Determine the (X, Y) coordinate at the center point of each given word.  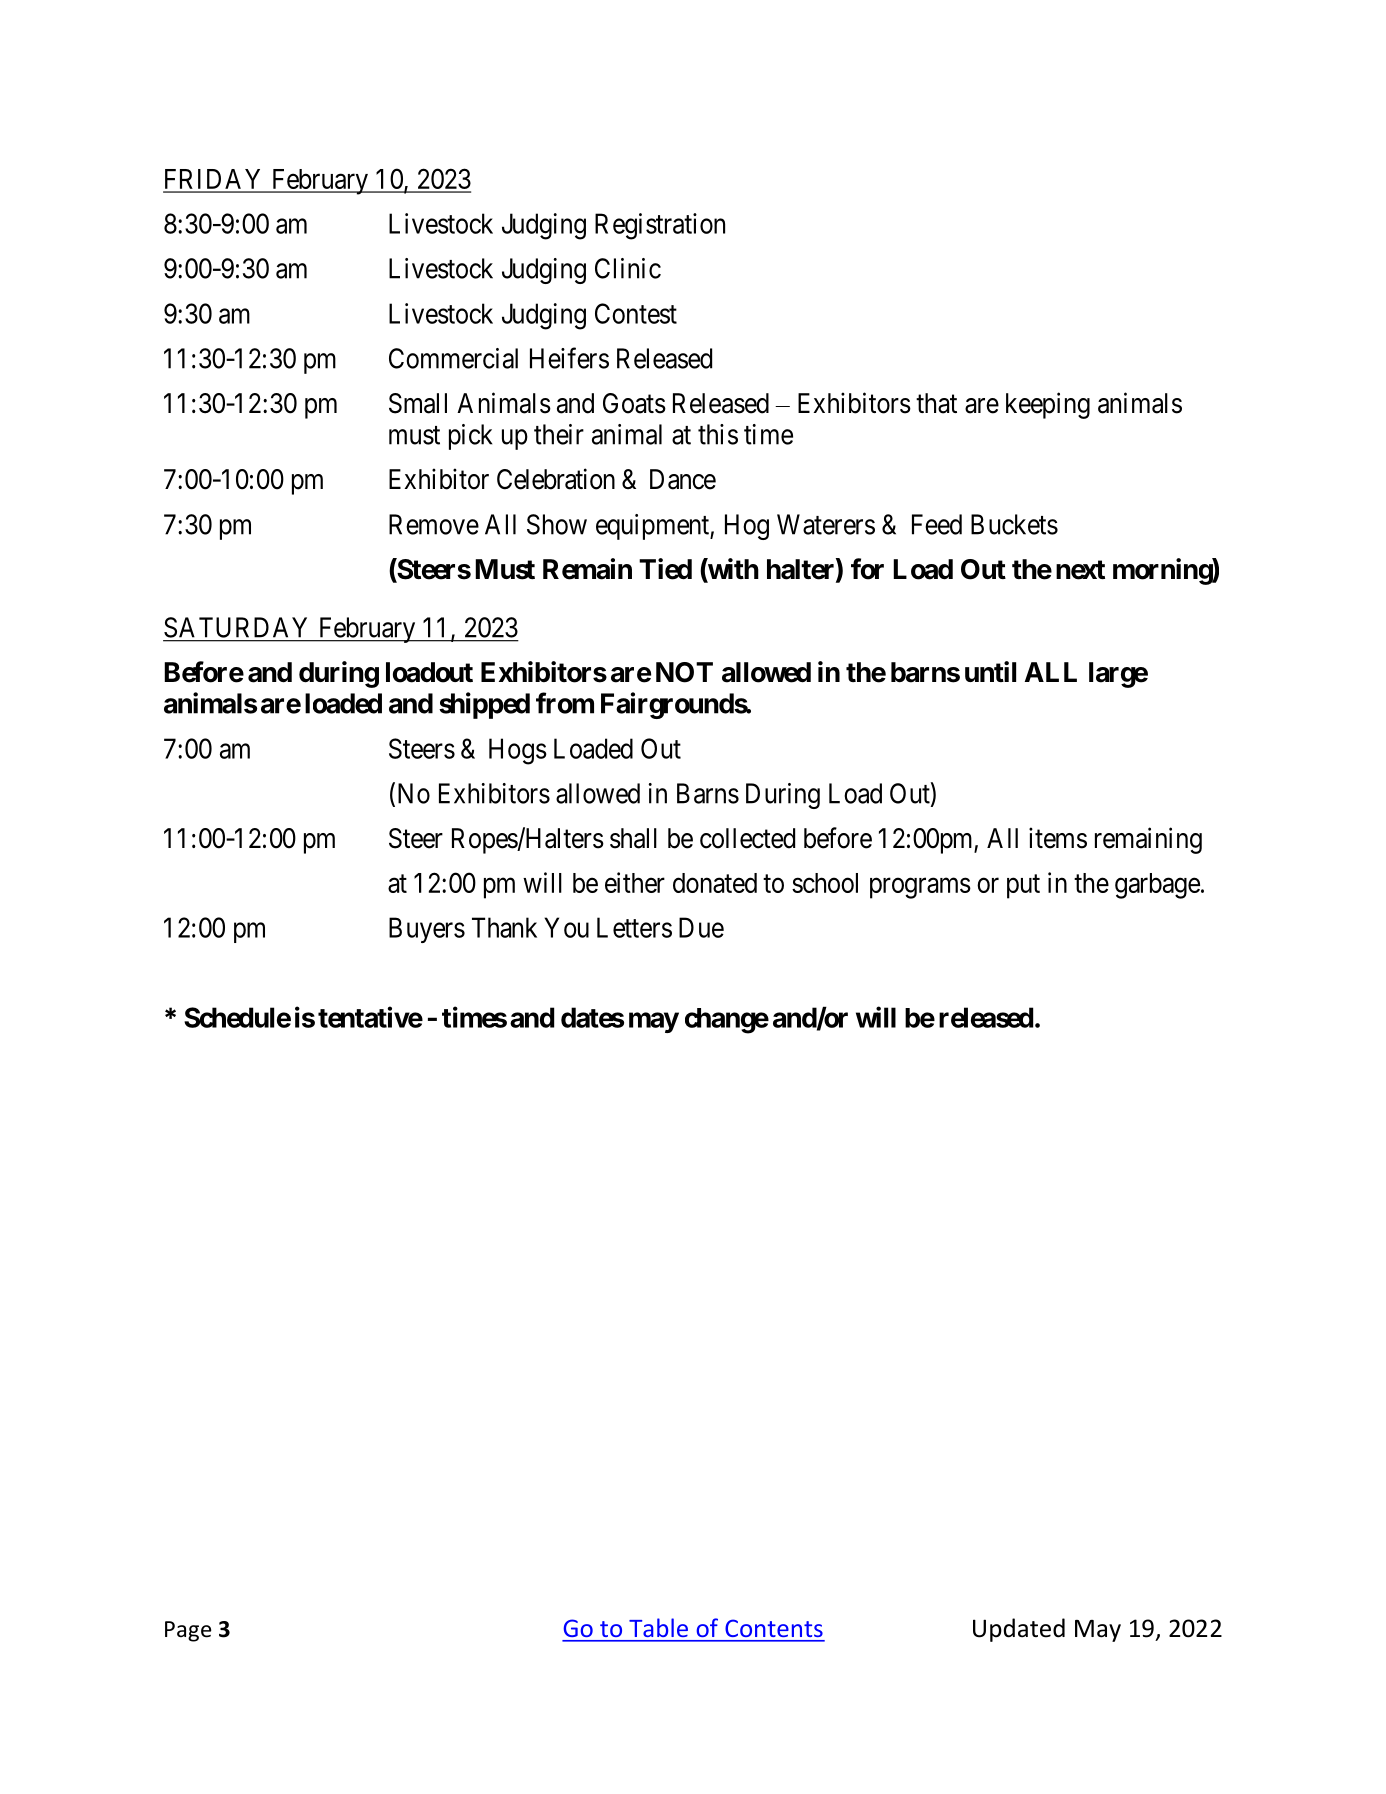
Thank (504, 927)
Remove (434, 524)
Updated (1019, 1630)
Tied (665, 569)
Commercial (453, 358)
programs (920, 888)
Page (188, 1631)
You (566, 927)
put (1023, 887)
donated (715, 883)
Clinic (628, 268)
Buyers (427, 930)
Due (701, 927)
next (1080, 570)
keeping (1048, 405)
